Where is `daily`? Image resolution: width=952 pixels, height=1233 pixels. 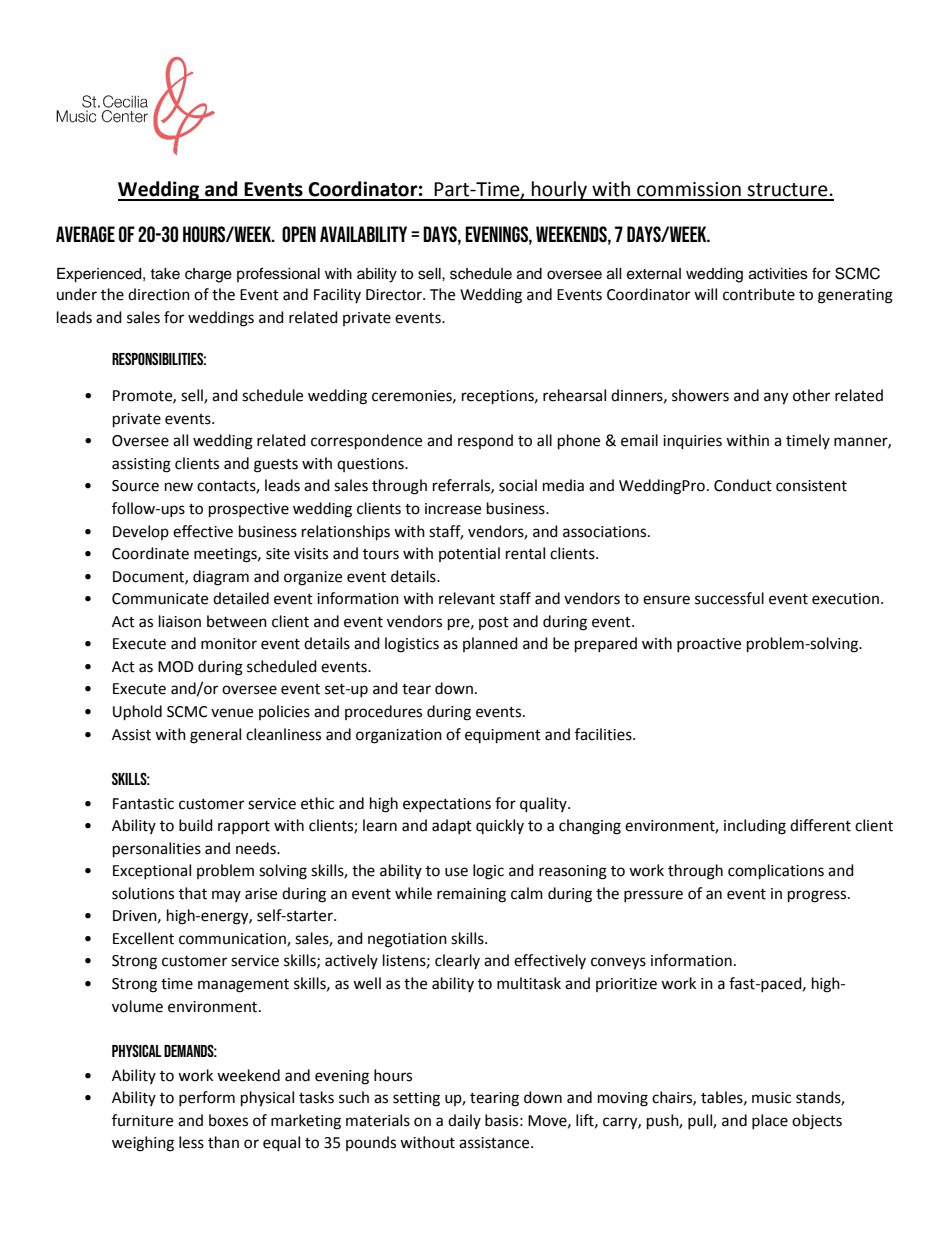 daily is located at coordinates (464, 1121).
